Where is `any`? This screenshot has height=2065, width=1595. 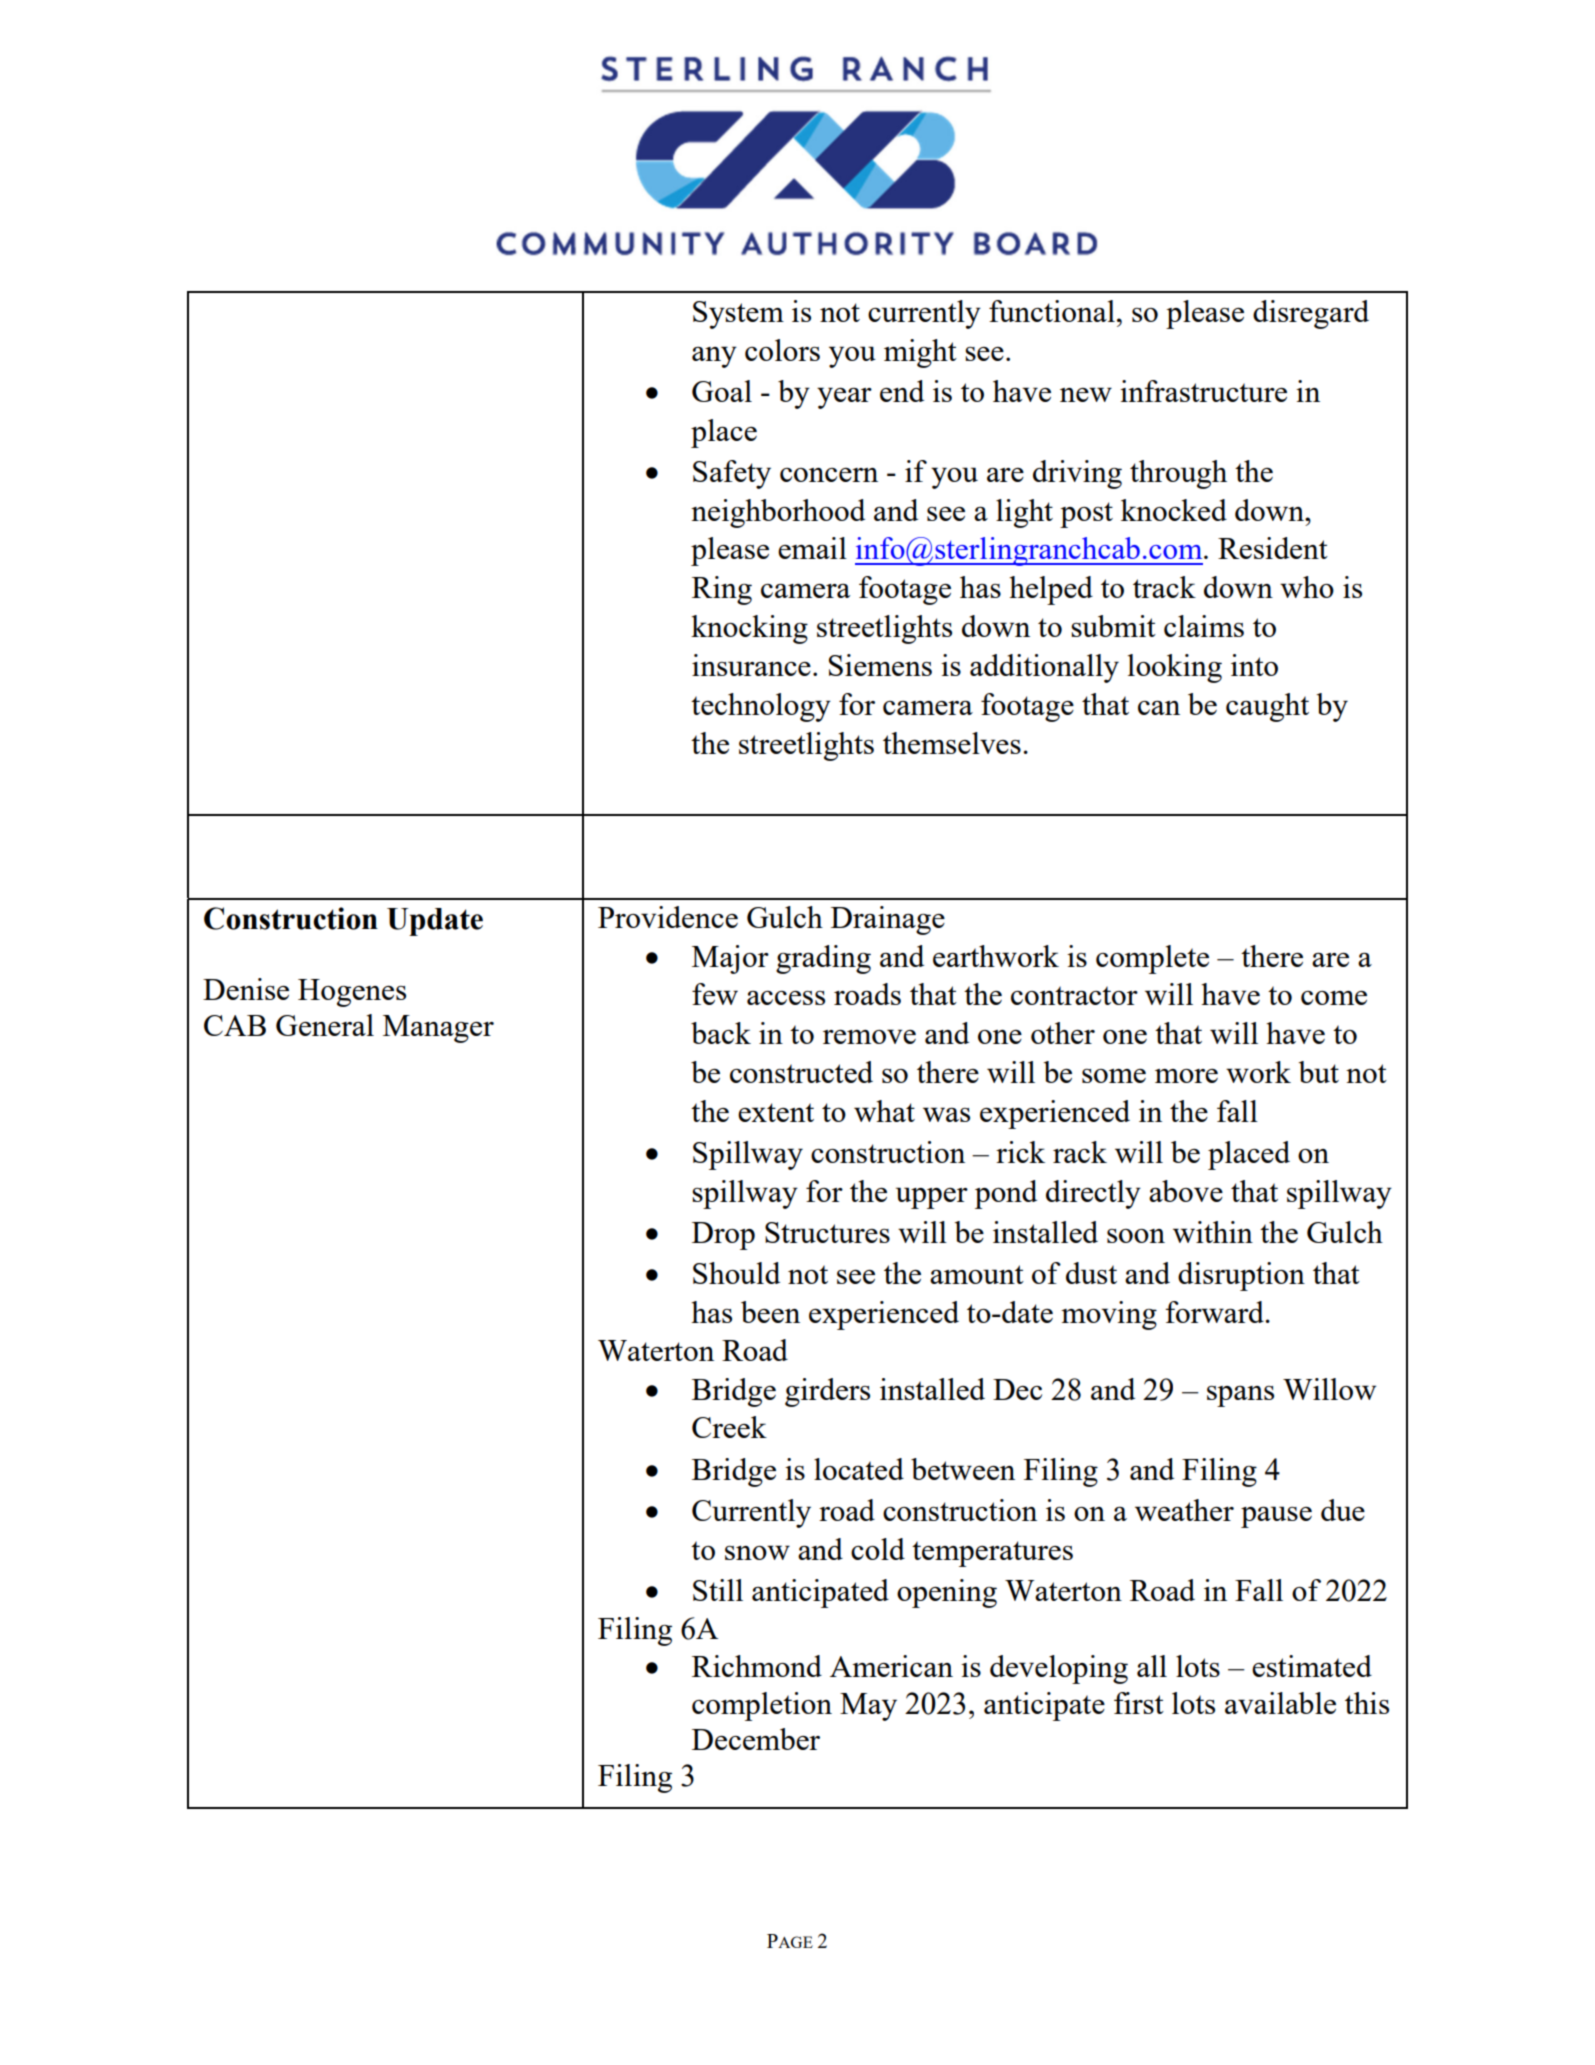
any is located at coordinates (714, 357).
